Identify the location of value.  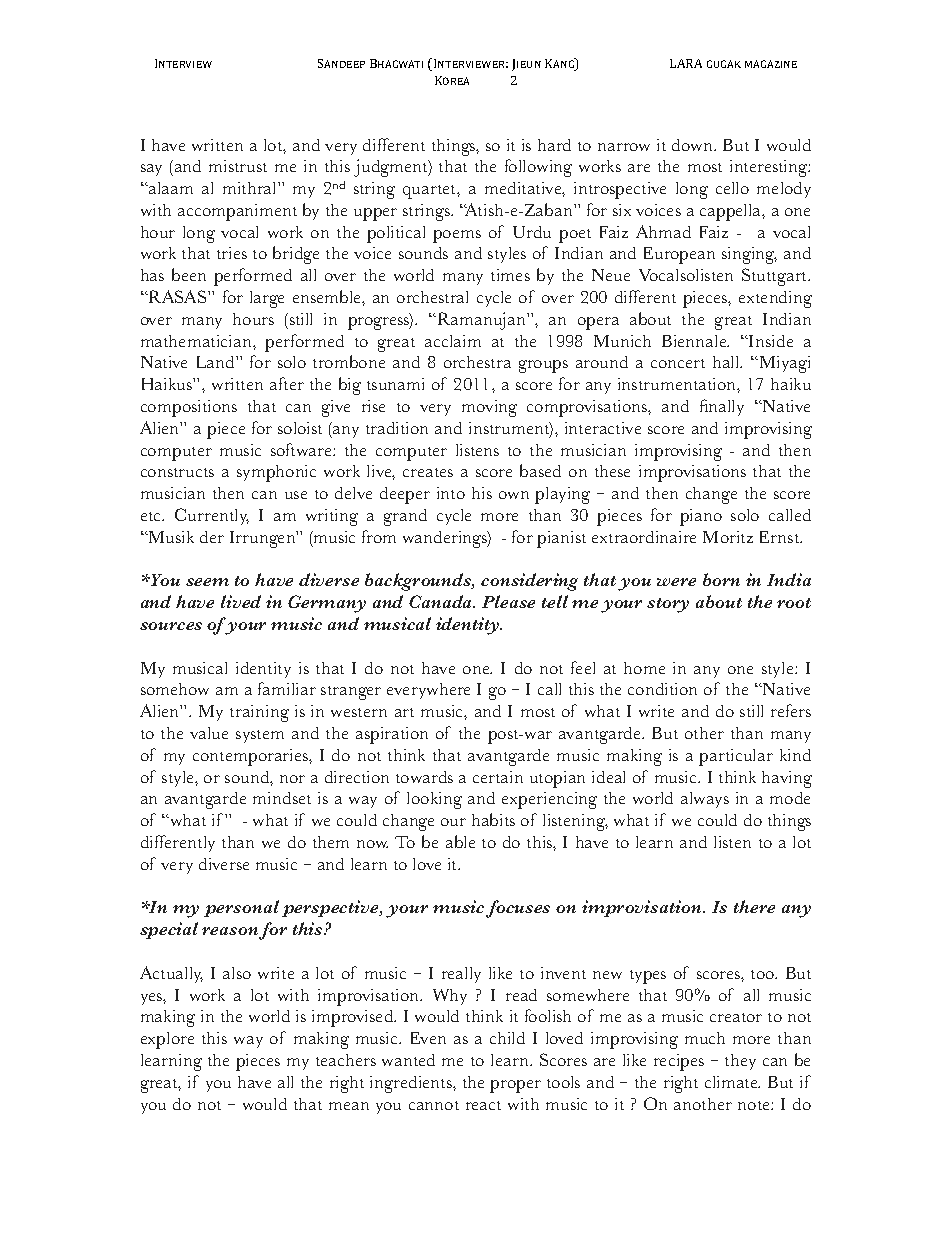
(209, 733).
